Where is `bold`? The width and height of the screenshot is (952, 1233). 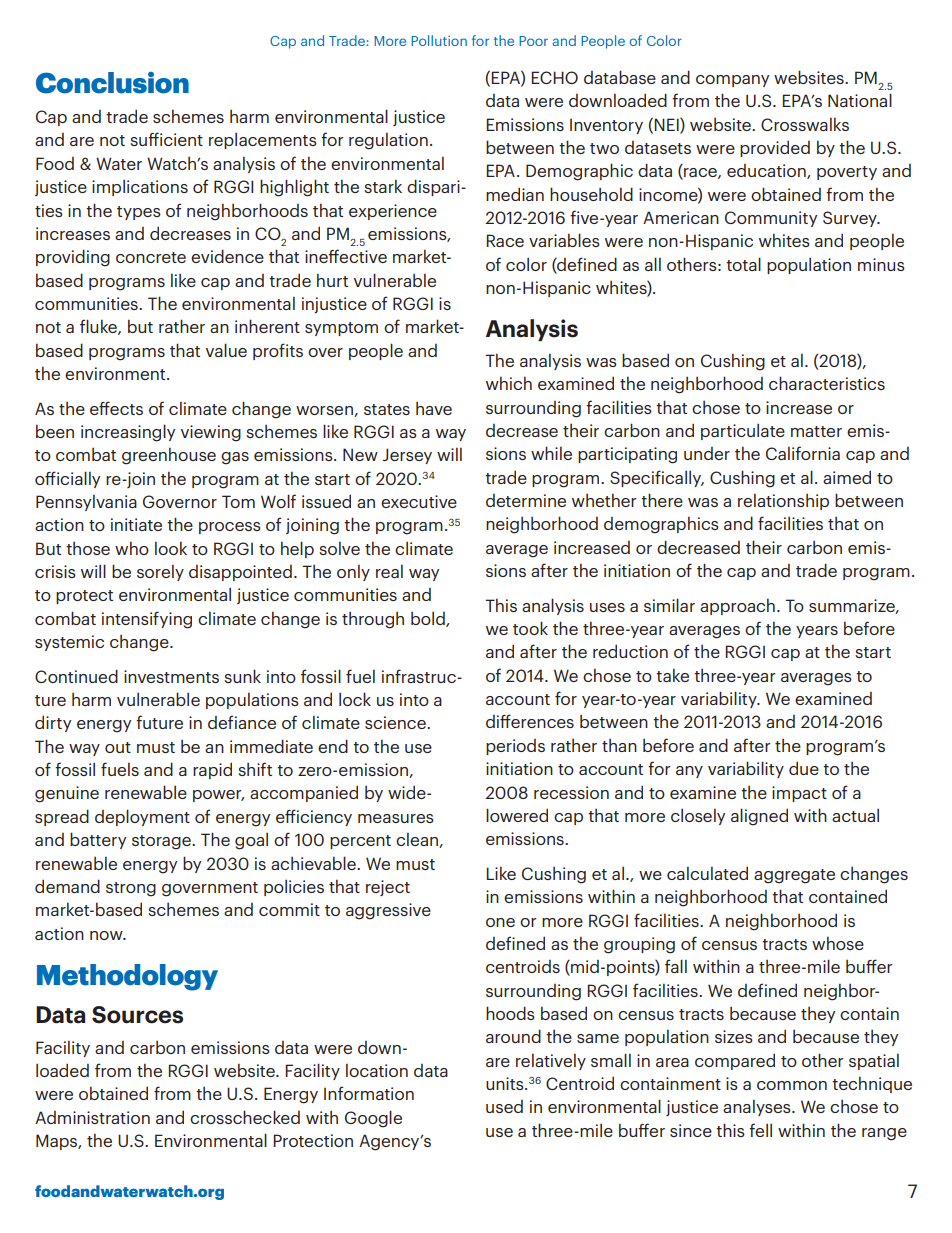 bold is located at coordinates (429, 619).
